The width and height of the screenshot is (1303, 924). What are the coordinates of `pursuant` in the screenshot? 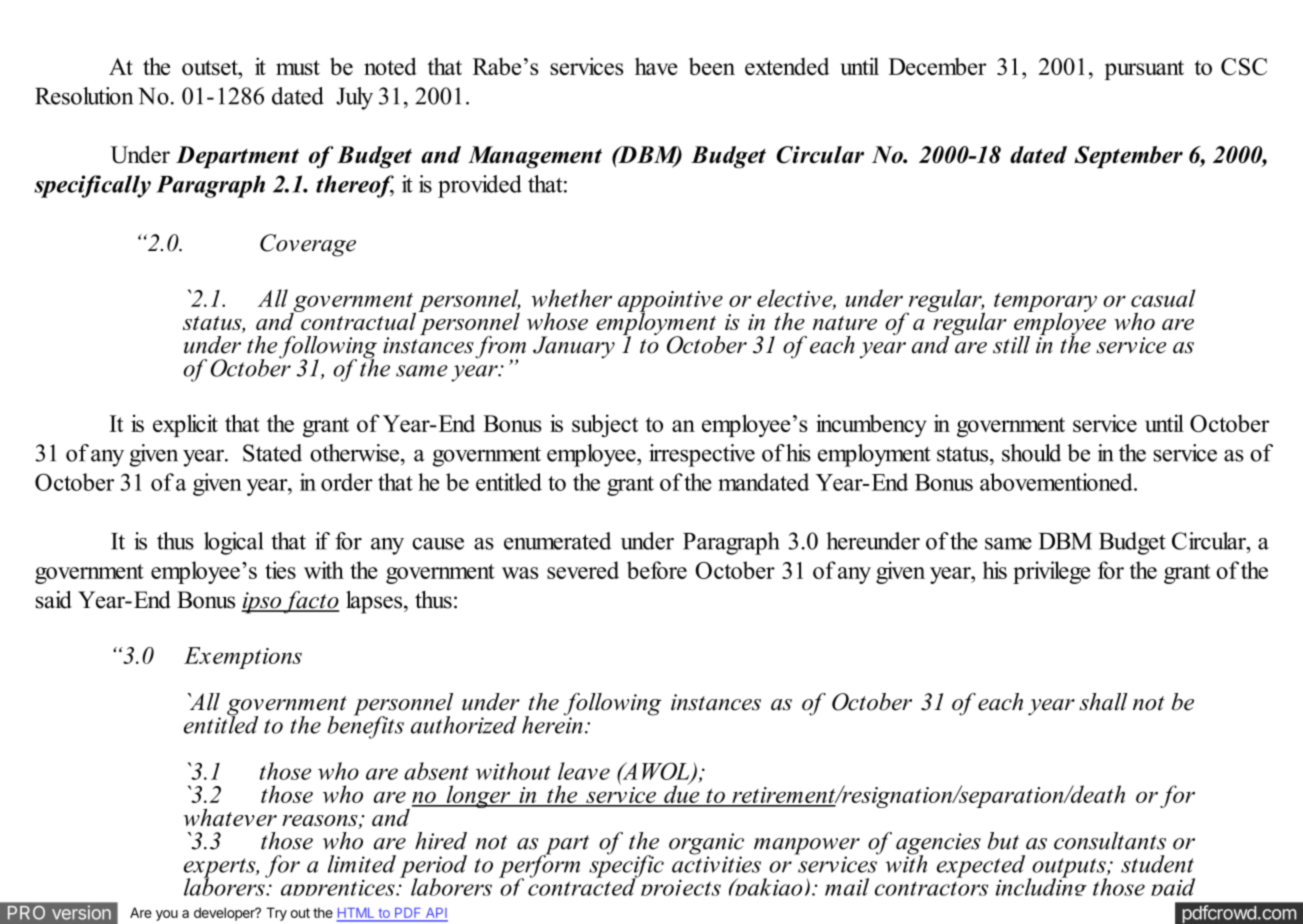 It's located at (1144, 70).
